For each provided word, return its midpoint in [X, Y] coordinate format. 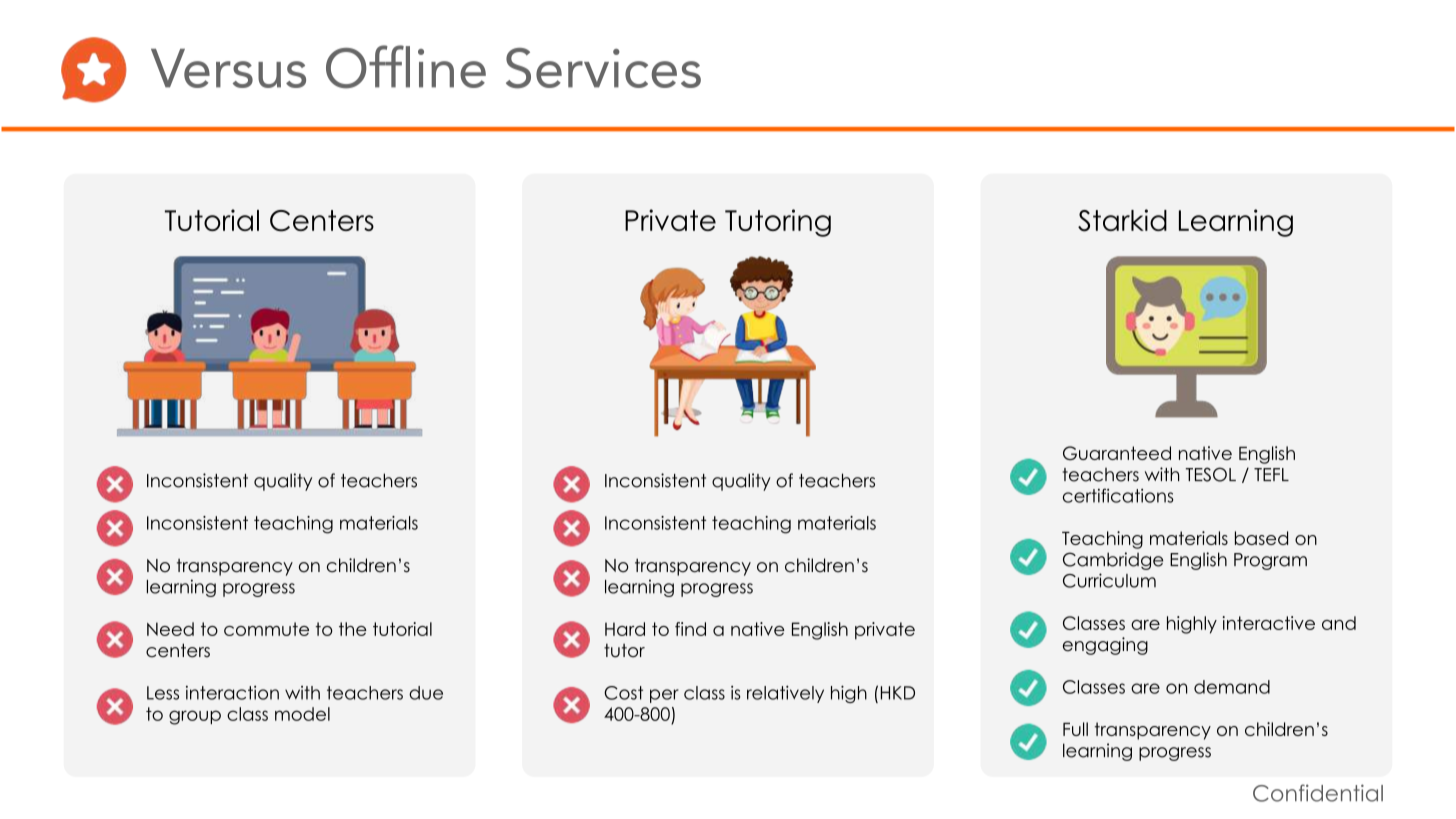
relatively [785, 694]
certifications [1118, 495]
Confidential [1318, 793]
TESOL [1211, 474]
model [302, 714]
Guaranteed [1117, 453]
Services [603, 68]
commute [266, 629]
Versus [228, 68]
